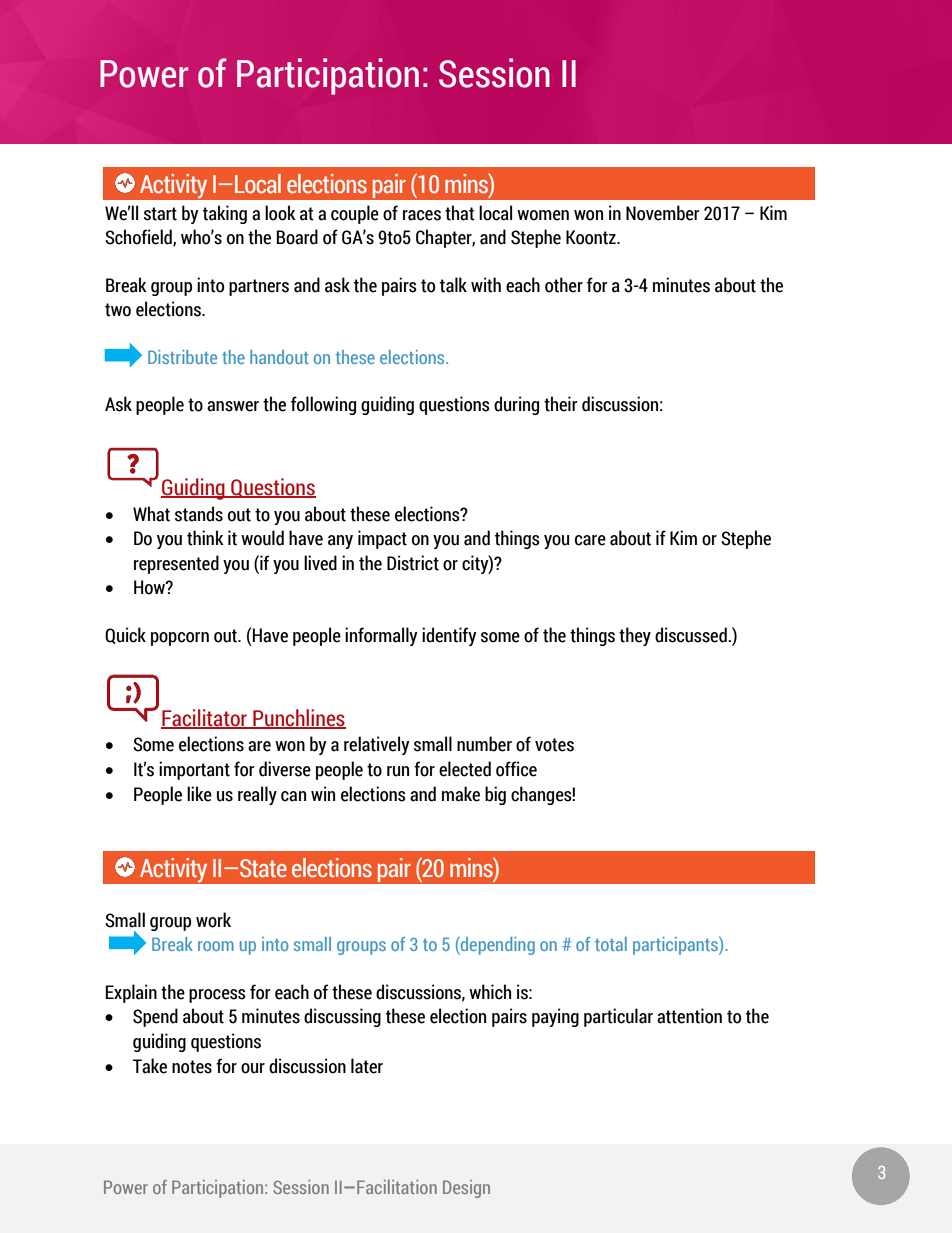  What do you see at coordinates (461, 794) in the screenshot?
I see `make` at bounding box center [461, 794].
